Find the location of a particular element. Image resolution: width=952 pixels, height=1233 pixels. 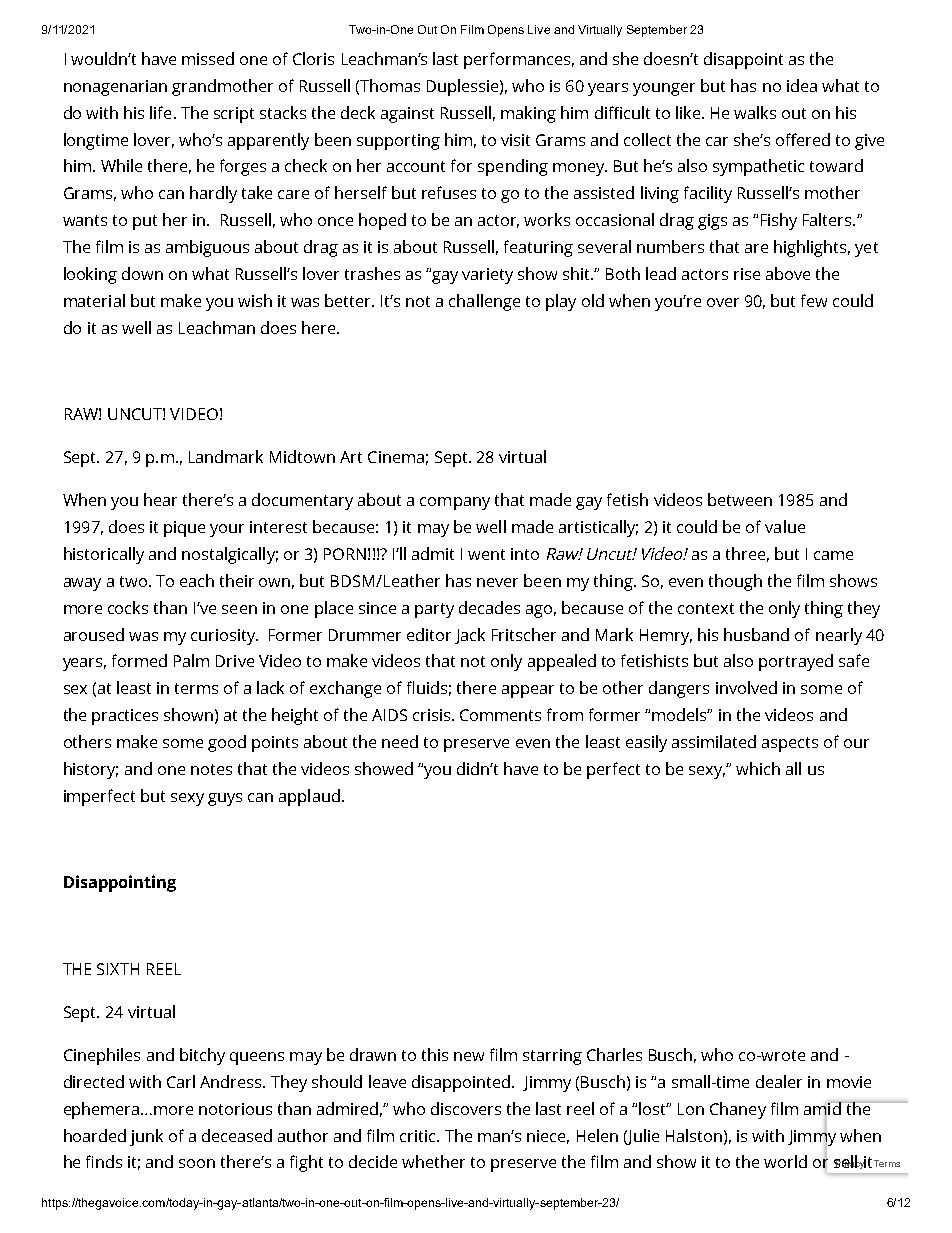

critic is located at coordinates (419, 1136).
